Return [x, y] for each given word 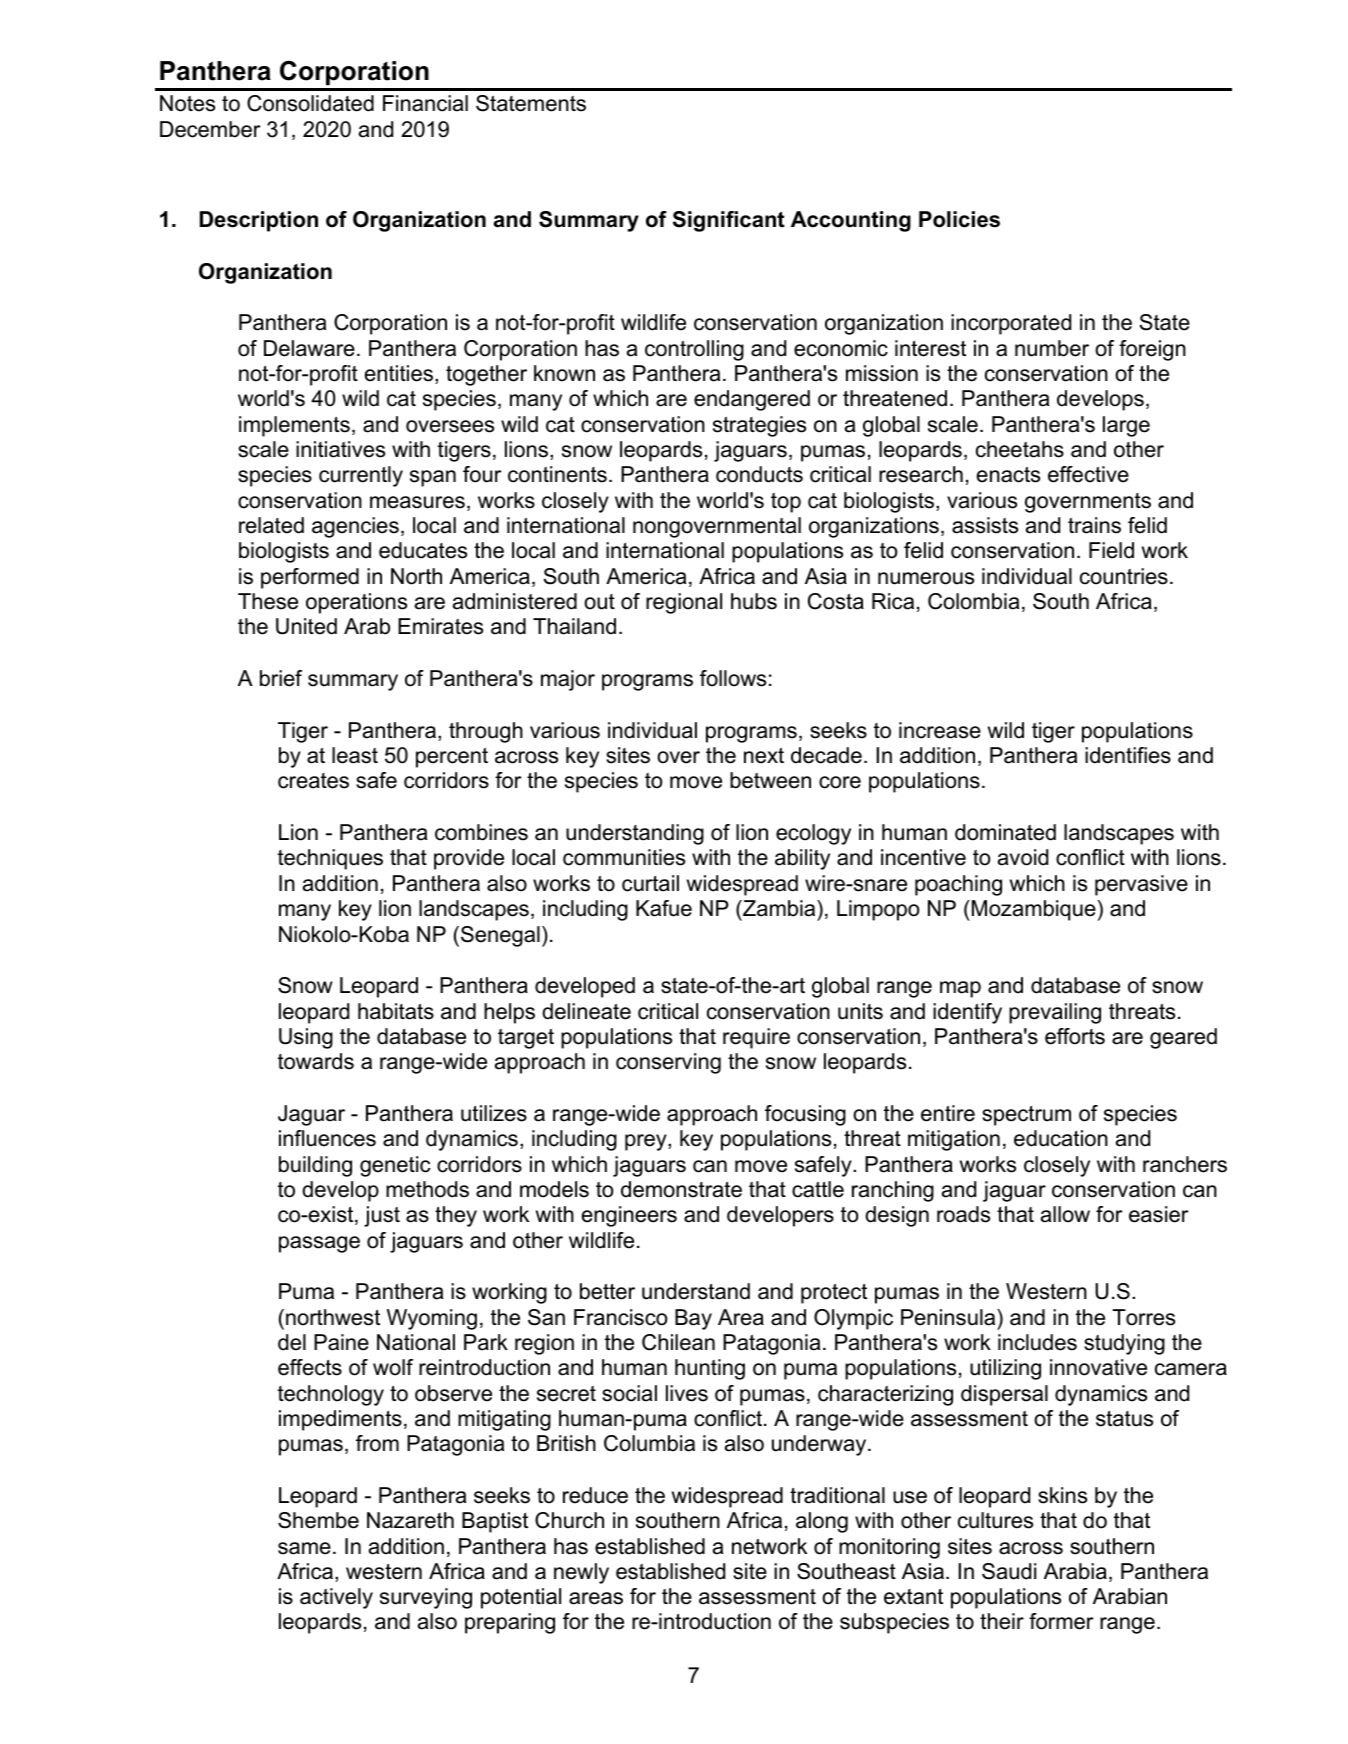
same [304, 1548]
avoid [1023, 857]
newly [581, 1573]
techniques [330, 859]
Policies [959, 219]
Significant [729, 221]
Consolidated [310, 103]
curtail [650, 883]
